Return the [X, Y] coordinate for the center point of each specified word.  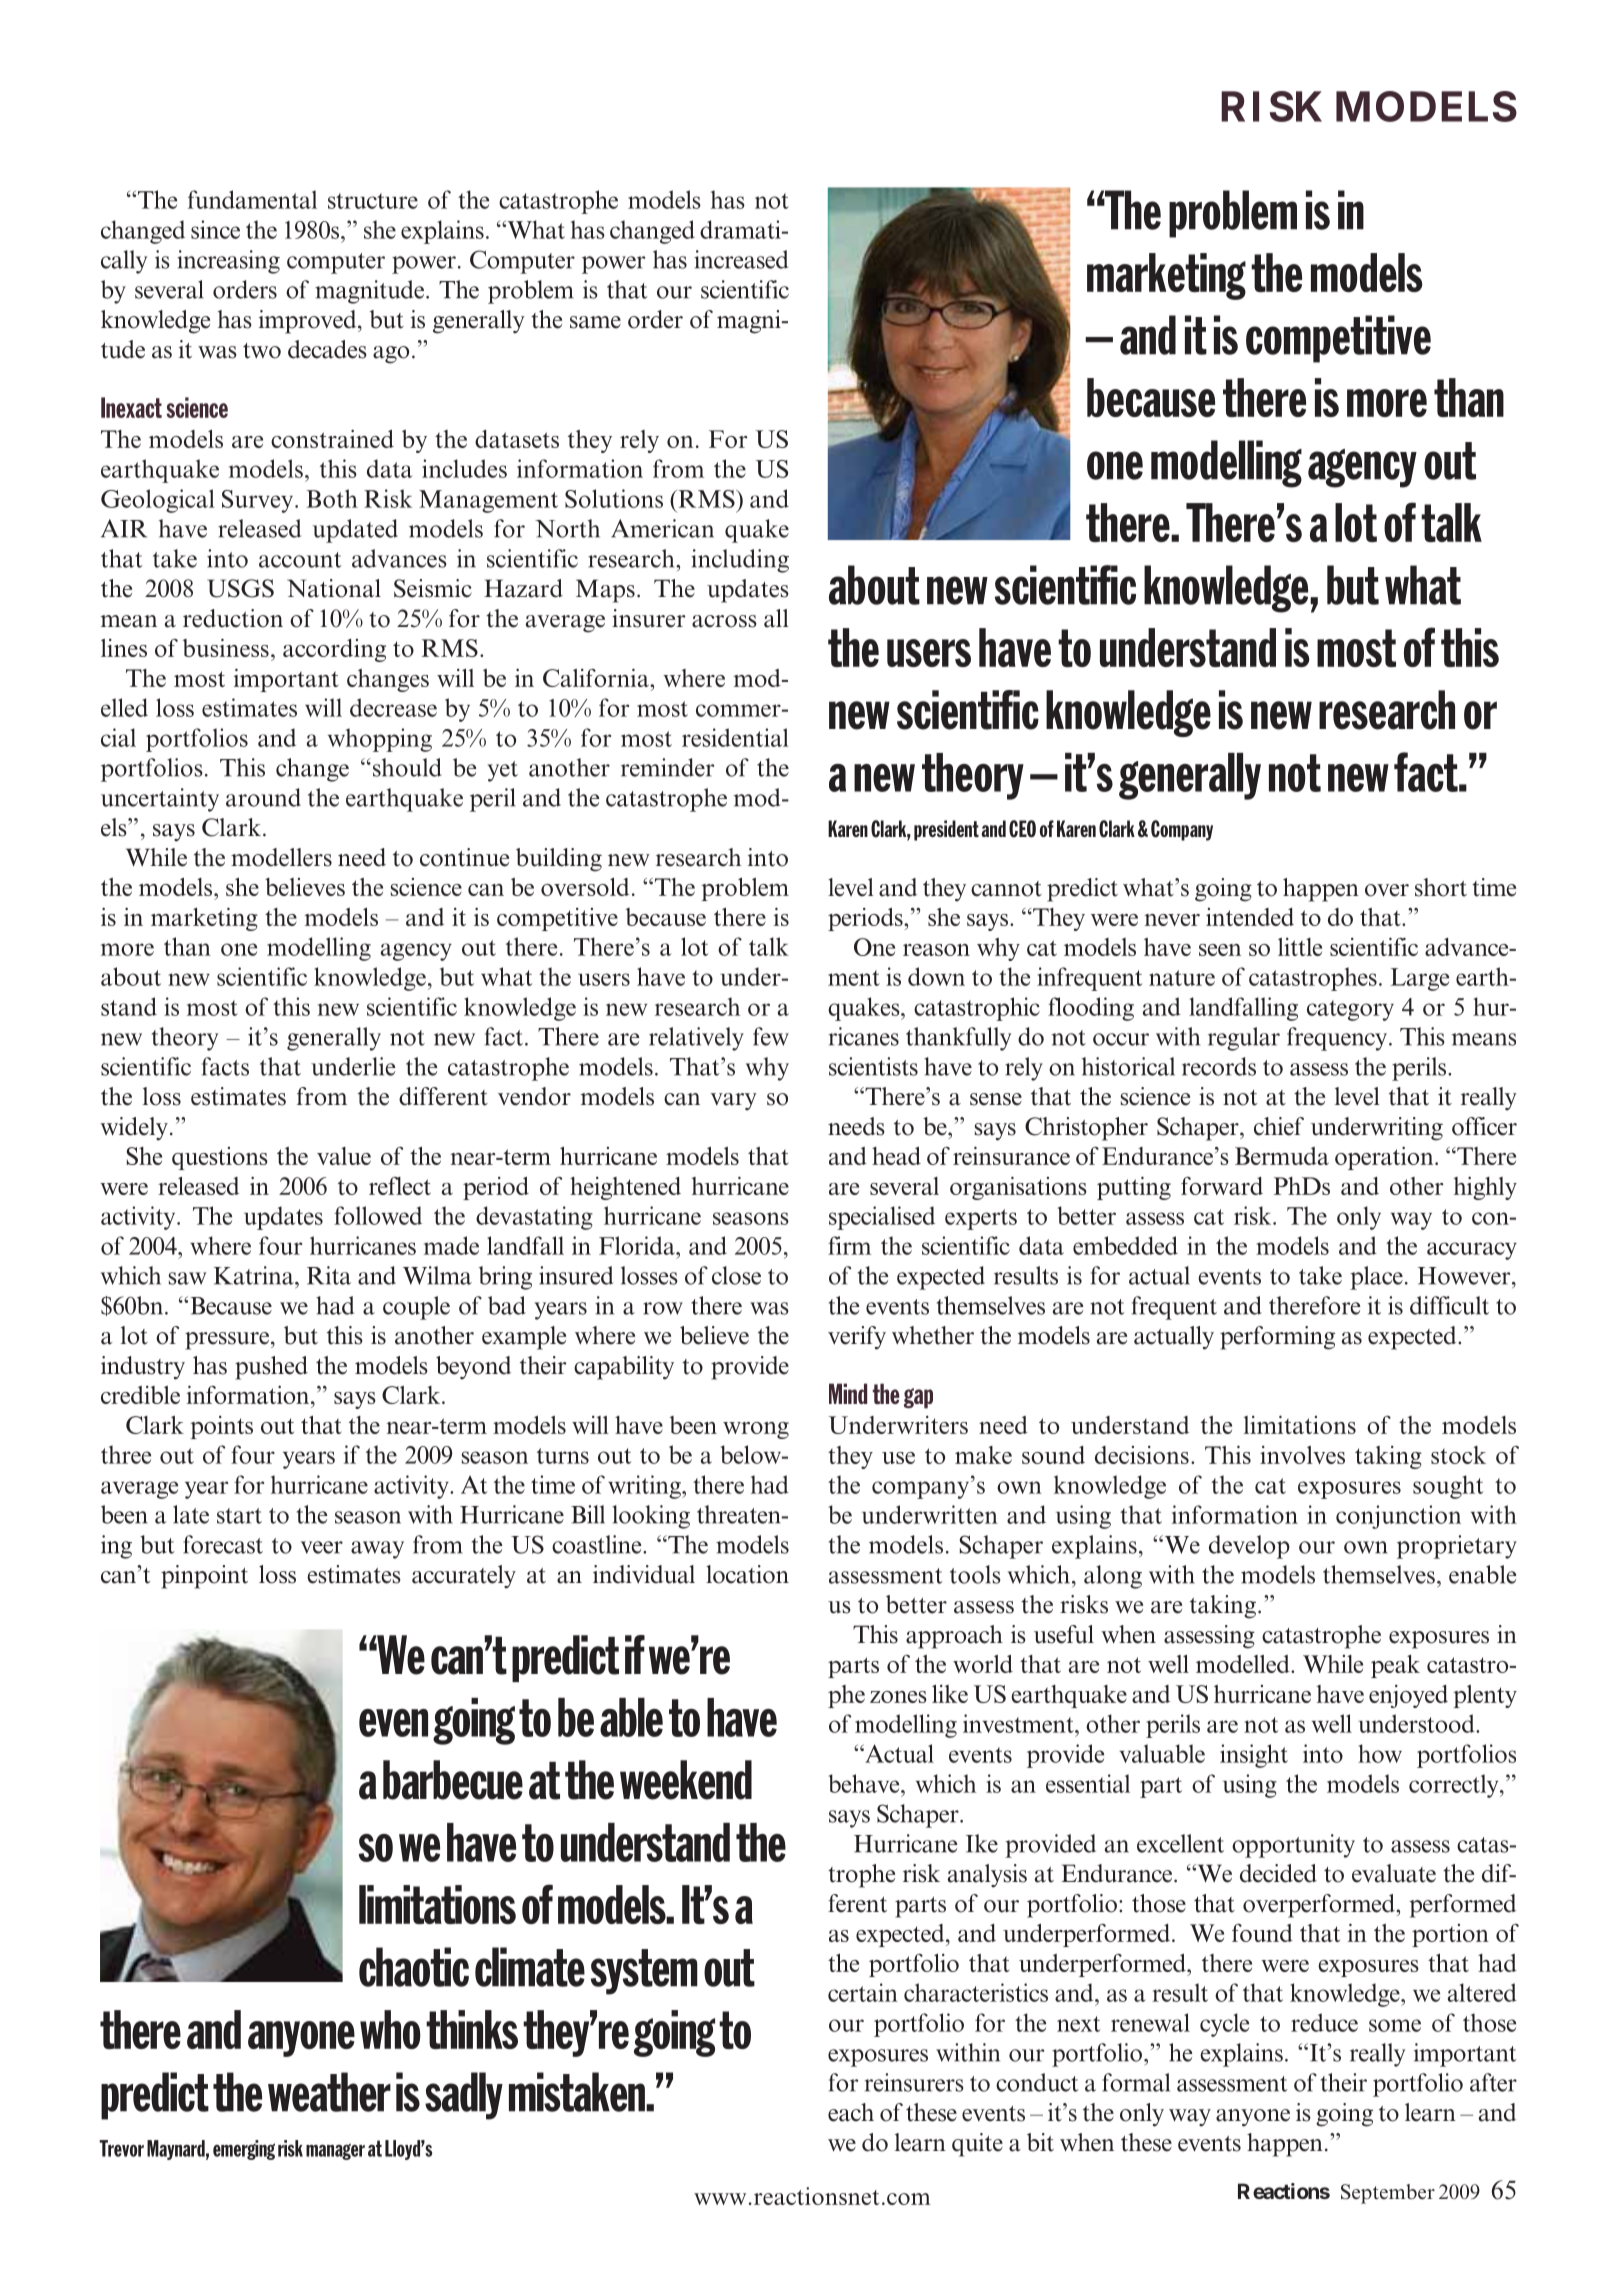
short [1441, 887]
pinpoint [204, 1577]
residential [735, 737]
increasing [228, 262]
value [344, 1156]
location [747, 1574]
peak [1395, 1666]
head [896, 1156]
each [851, 2112]
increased [741, 259]
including [740, 561]
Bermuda [1282, 1156]
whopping [380, 740]
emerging [244, 2150]
